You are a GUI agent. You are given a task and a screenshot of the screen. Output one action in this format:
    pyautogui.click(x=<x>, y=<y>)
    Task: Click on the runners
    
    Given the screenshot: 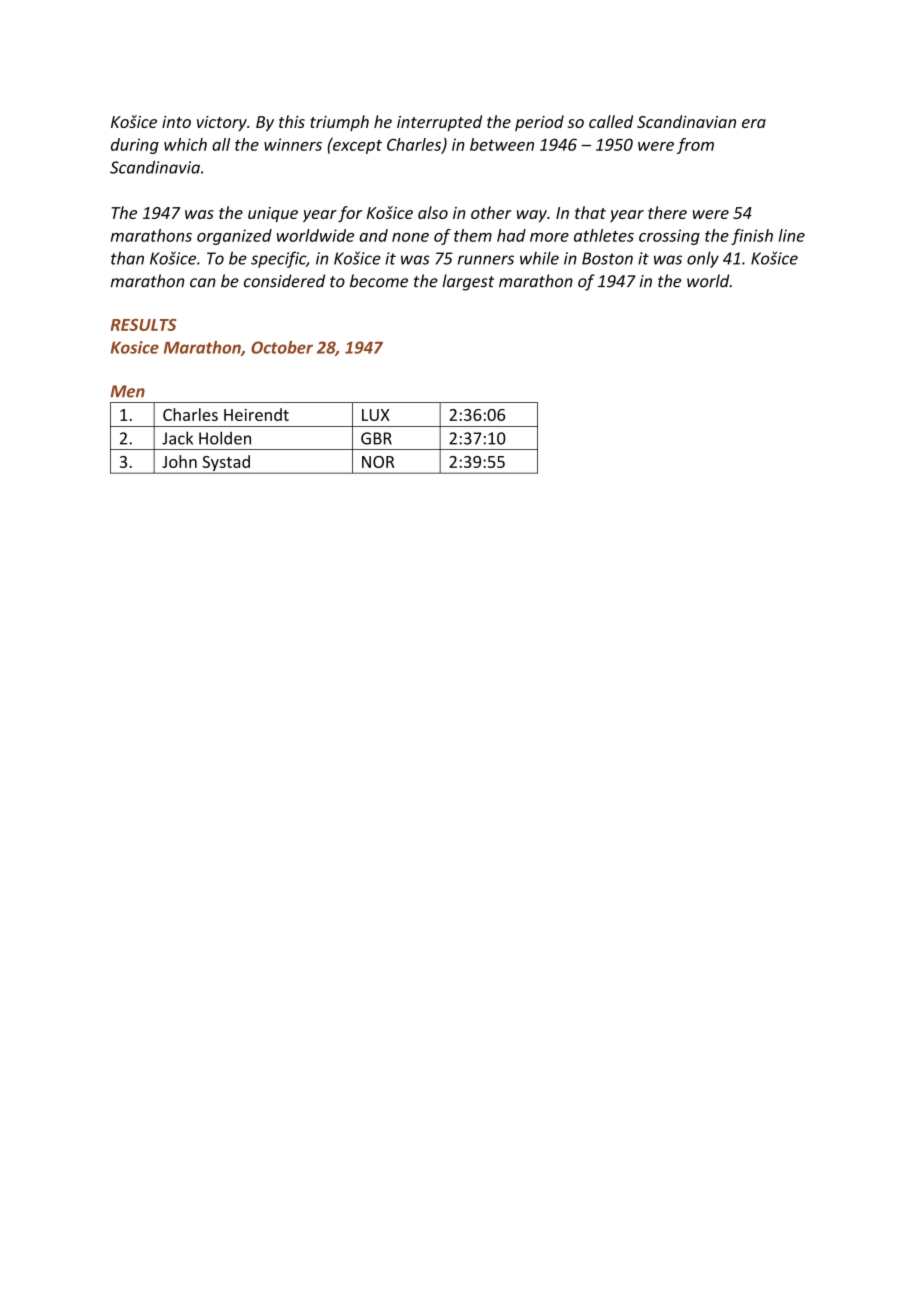 What is the action you would take?
    pyautogui.click(x=486, y=260)
